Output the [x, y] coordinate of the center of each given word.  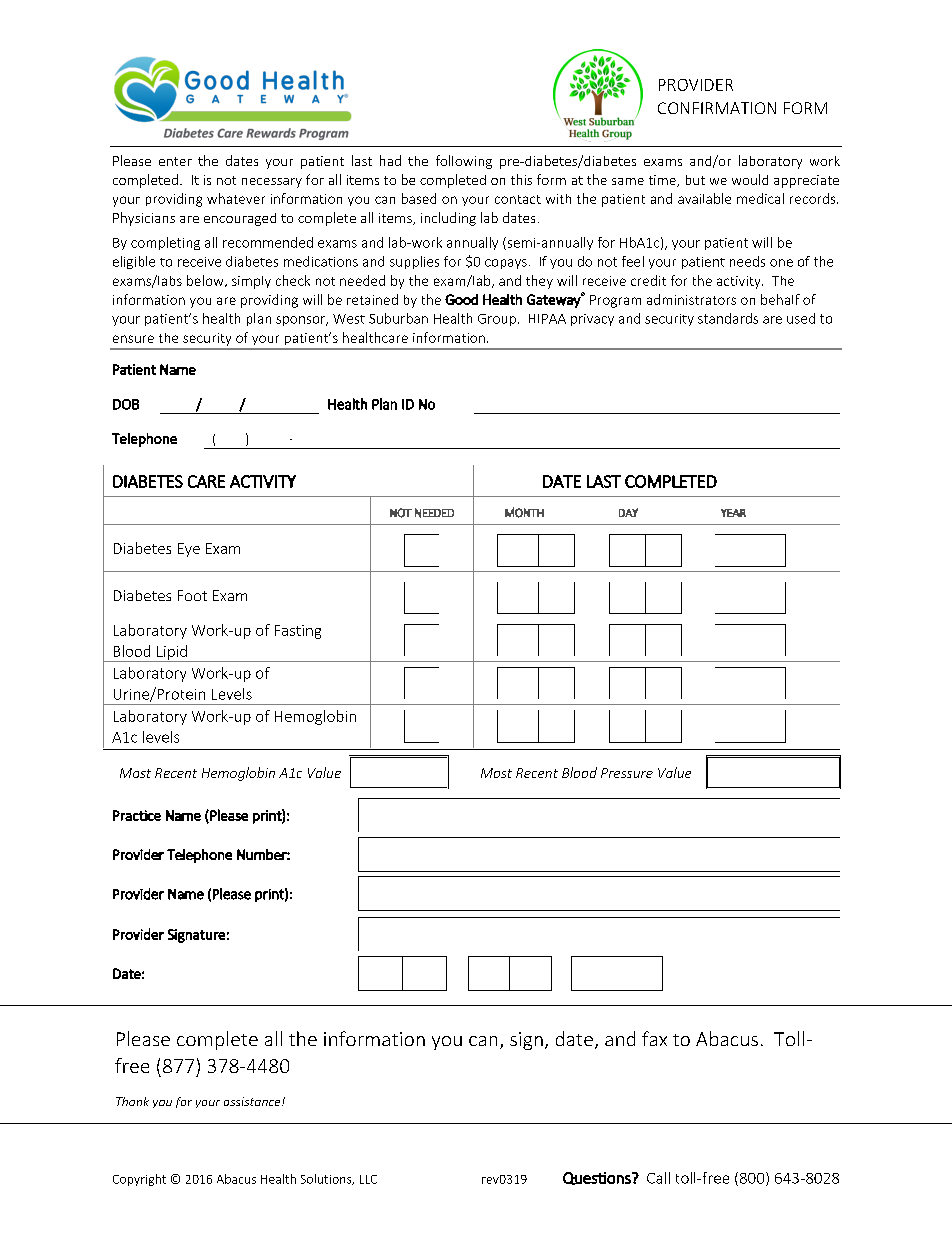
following [464, 162]
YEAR [733, 513]
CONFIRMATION [717, 108]
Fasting [298, 632]
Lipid [172, 653]
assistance [253, 1101]
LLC [368, 1179]
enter [175, 161]
